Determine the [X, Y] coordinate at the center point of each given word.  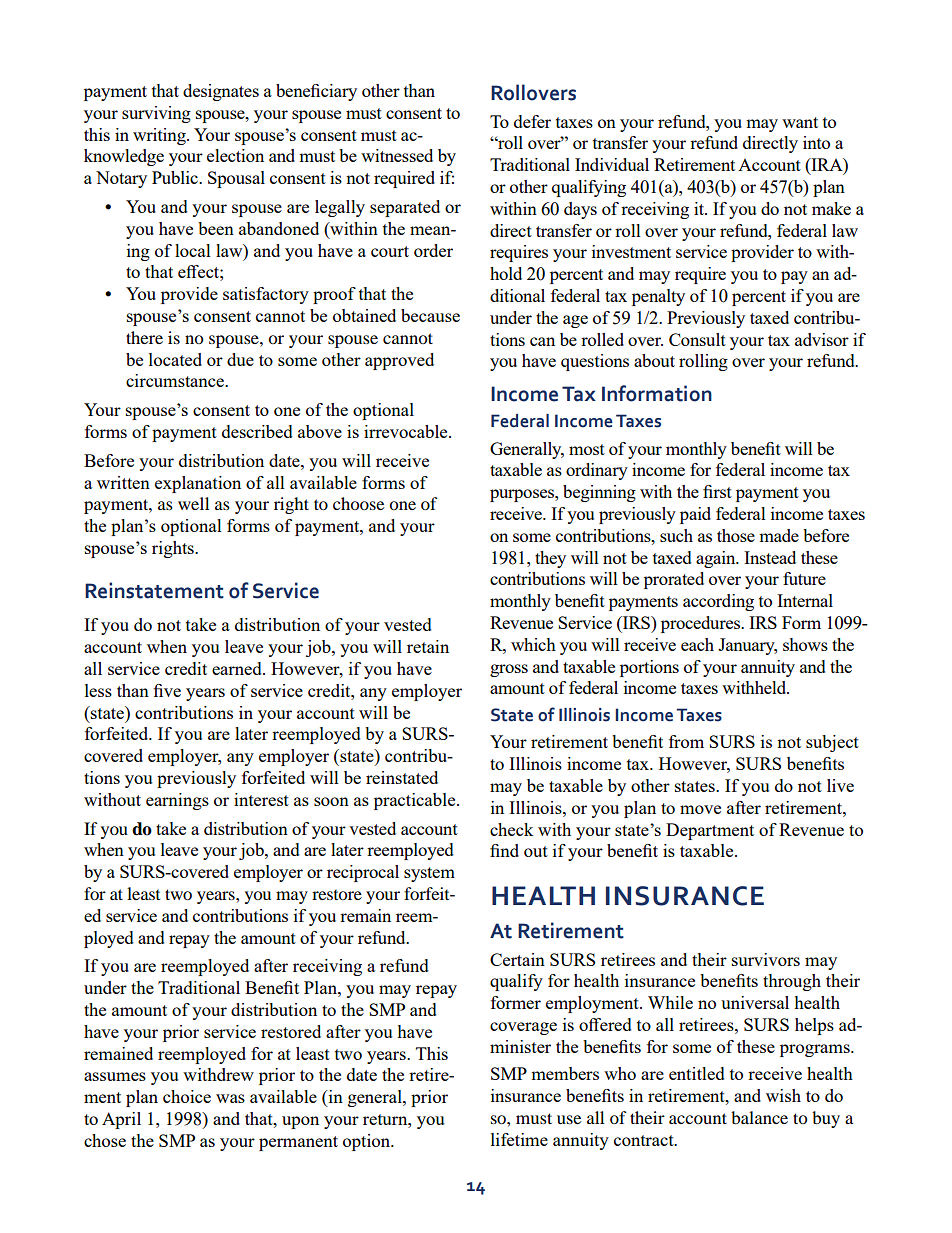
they [550, 559]
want [800, 122]
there [144, 337]
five [167, 690]
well [193, 503]
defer [532, 121]
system [429, 874]
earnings [177, 801]
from [686, 741]
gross [509, 670]
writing [160, 136]
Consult [697, 339]
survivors [766, 959]
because [430, 315]
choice [187, 1096]
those [736, 535]
